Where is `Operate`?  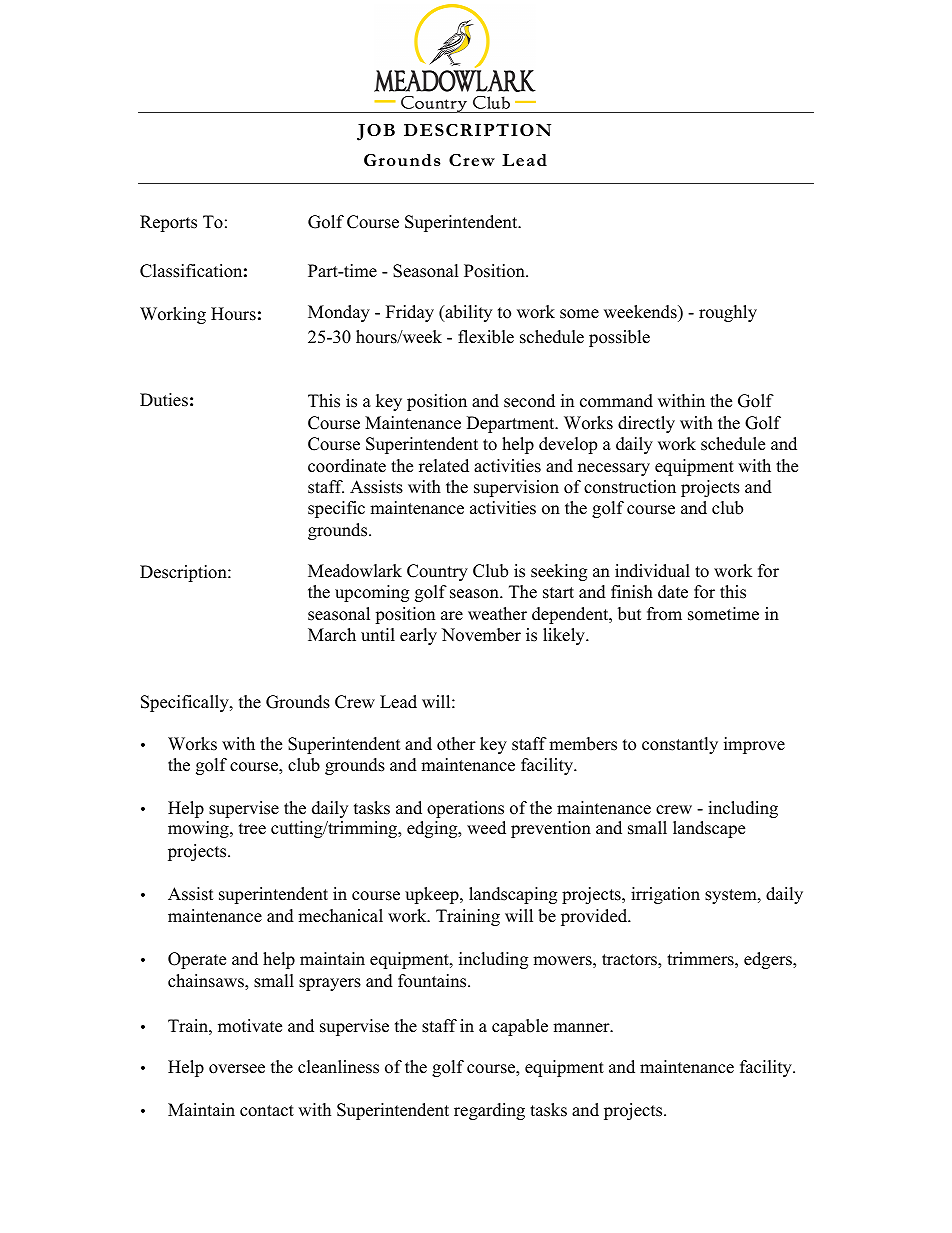
Operate is located at coordinates (197, 960).
